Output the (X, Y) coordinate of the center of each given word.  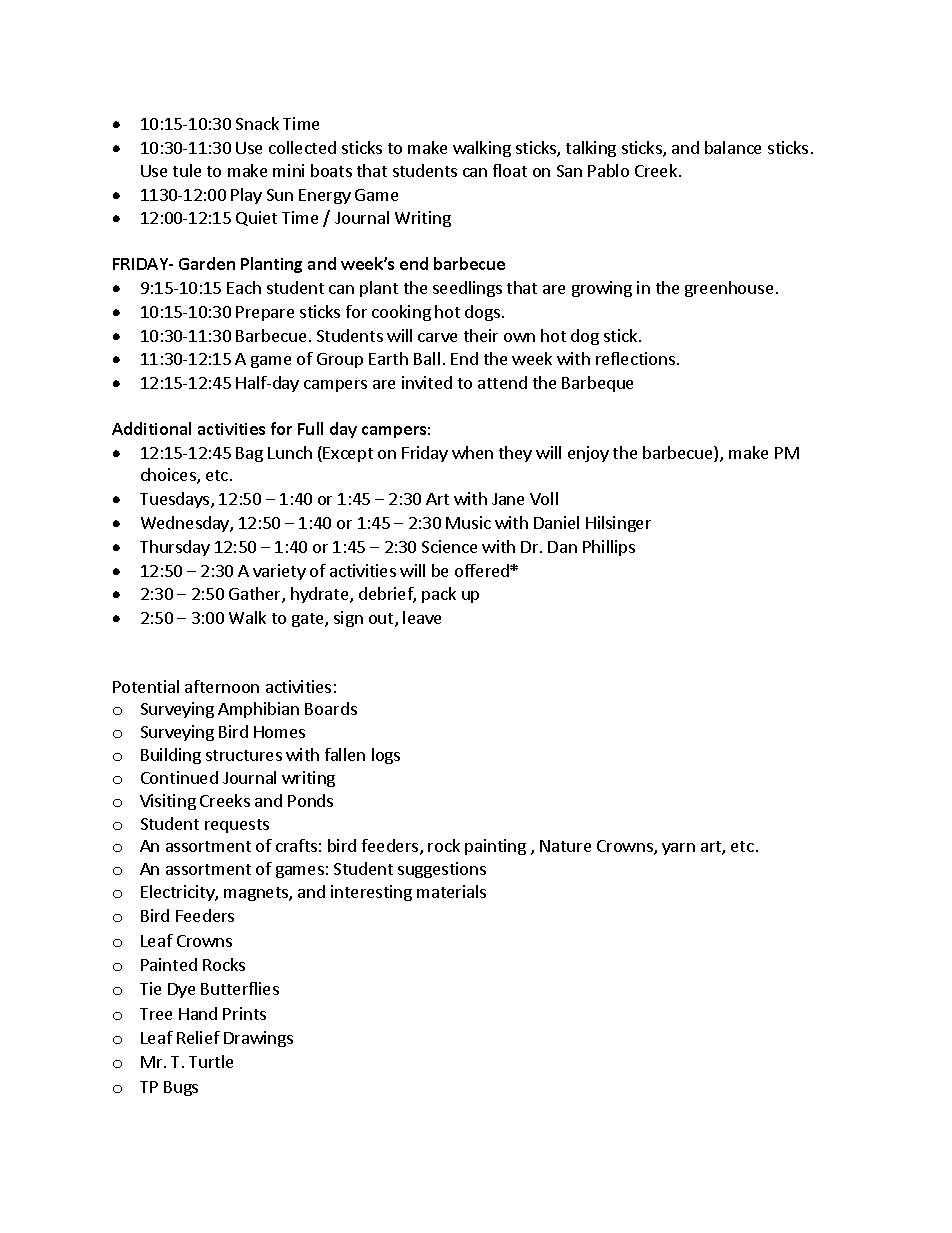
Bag (249, 454)
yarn (678, 849)
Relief (198, 1037)
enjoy (588, 454)
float (510, 170)
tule (187, 170)
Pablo (608, 170)
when (472, 452)
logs (386, 756)
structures (244, 755)
